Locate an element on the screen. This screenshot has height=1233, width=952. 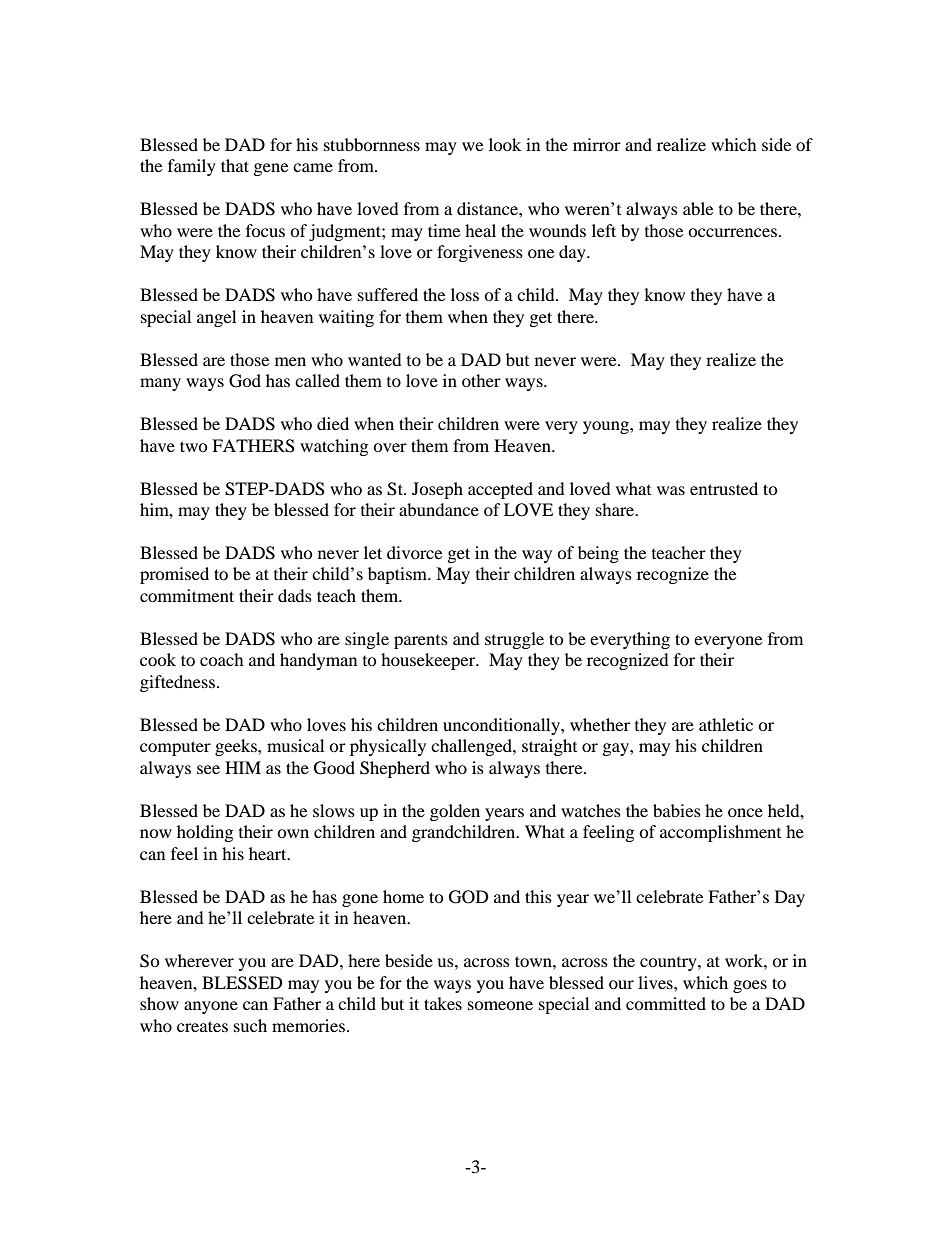
golden is located at coordinates (455, 812).
